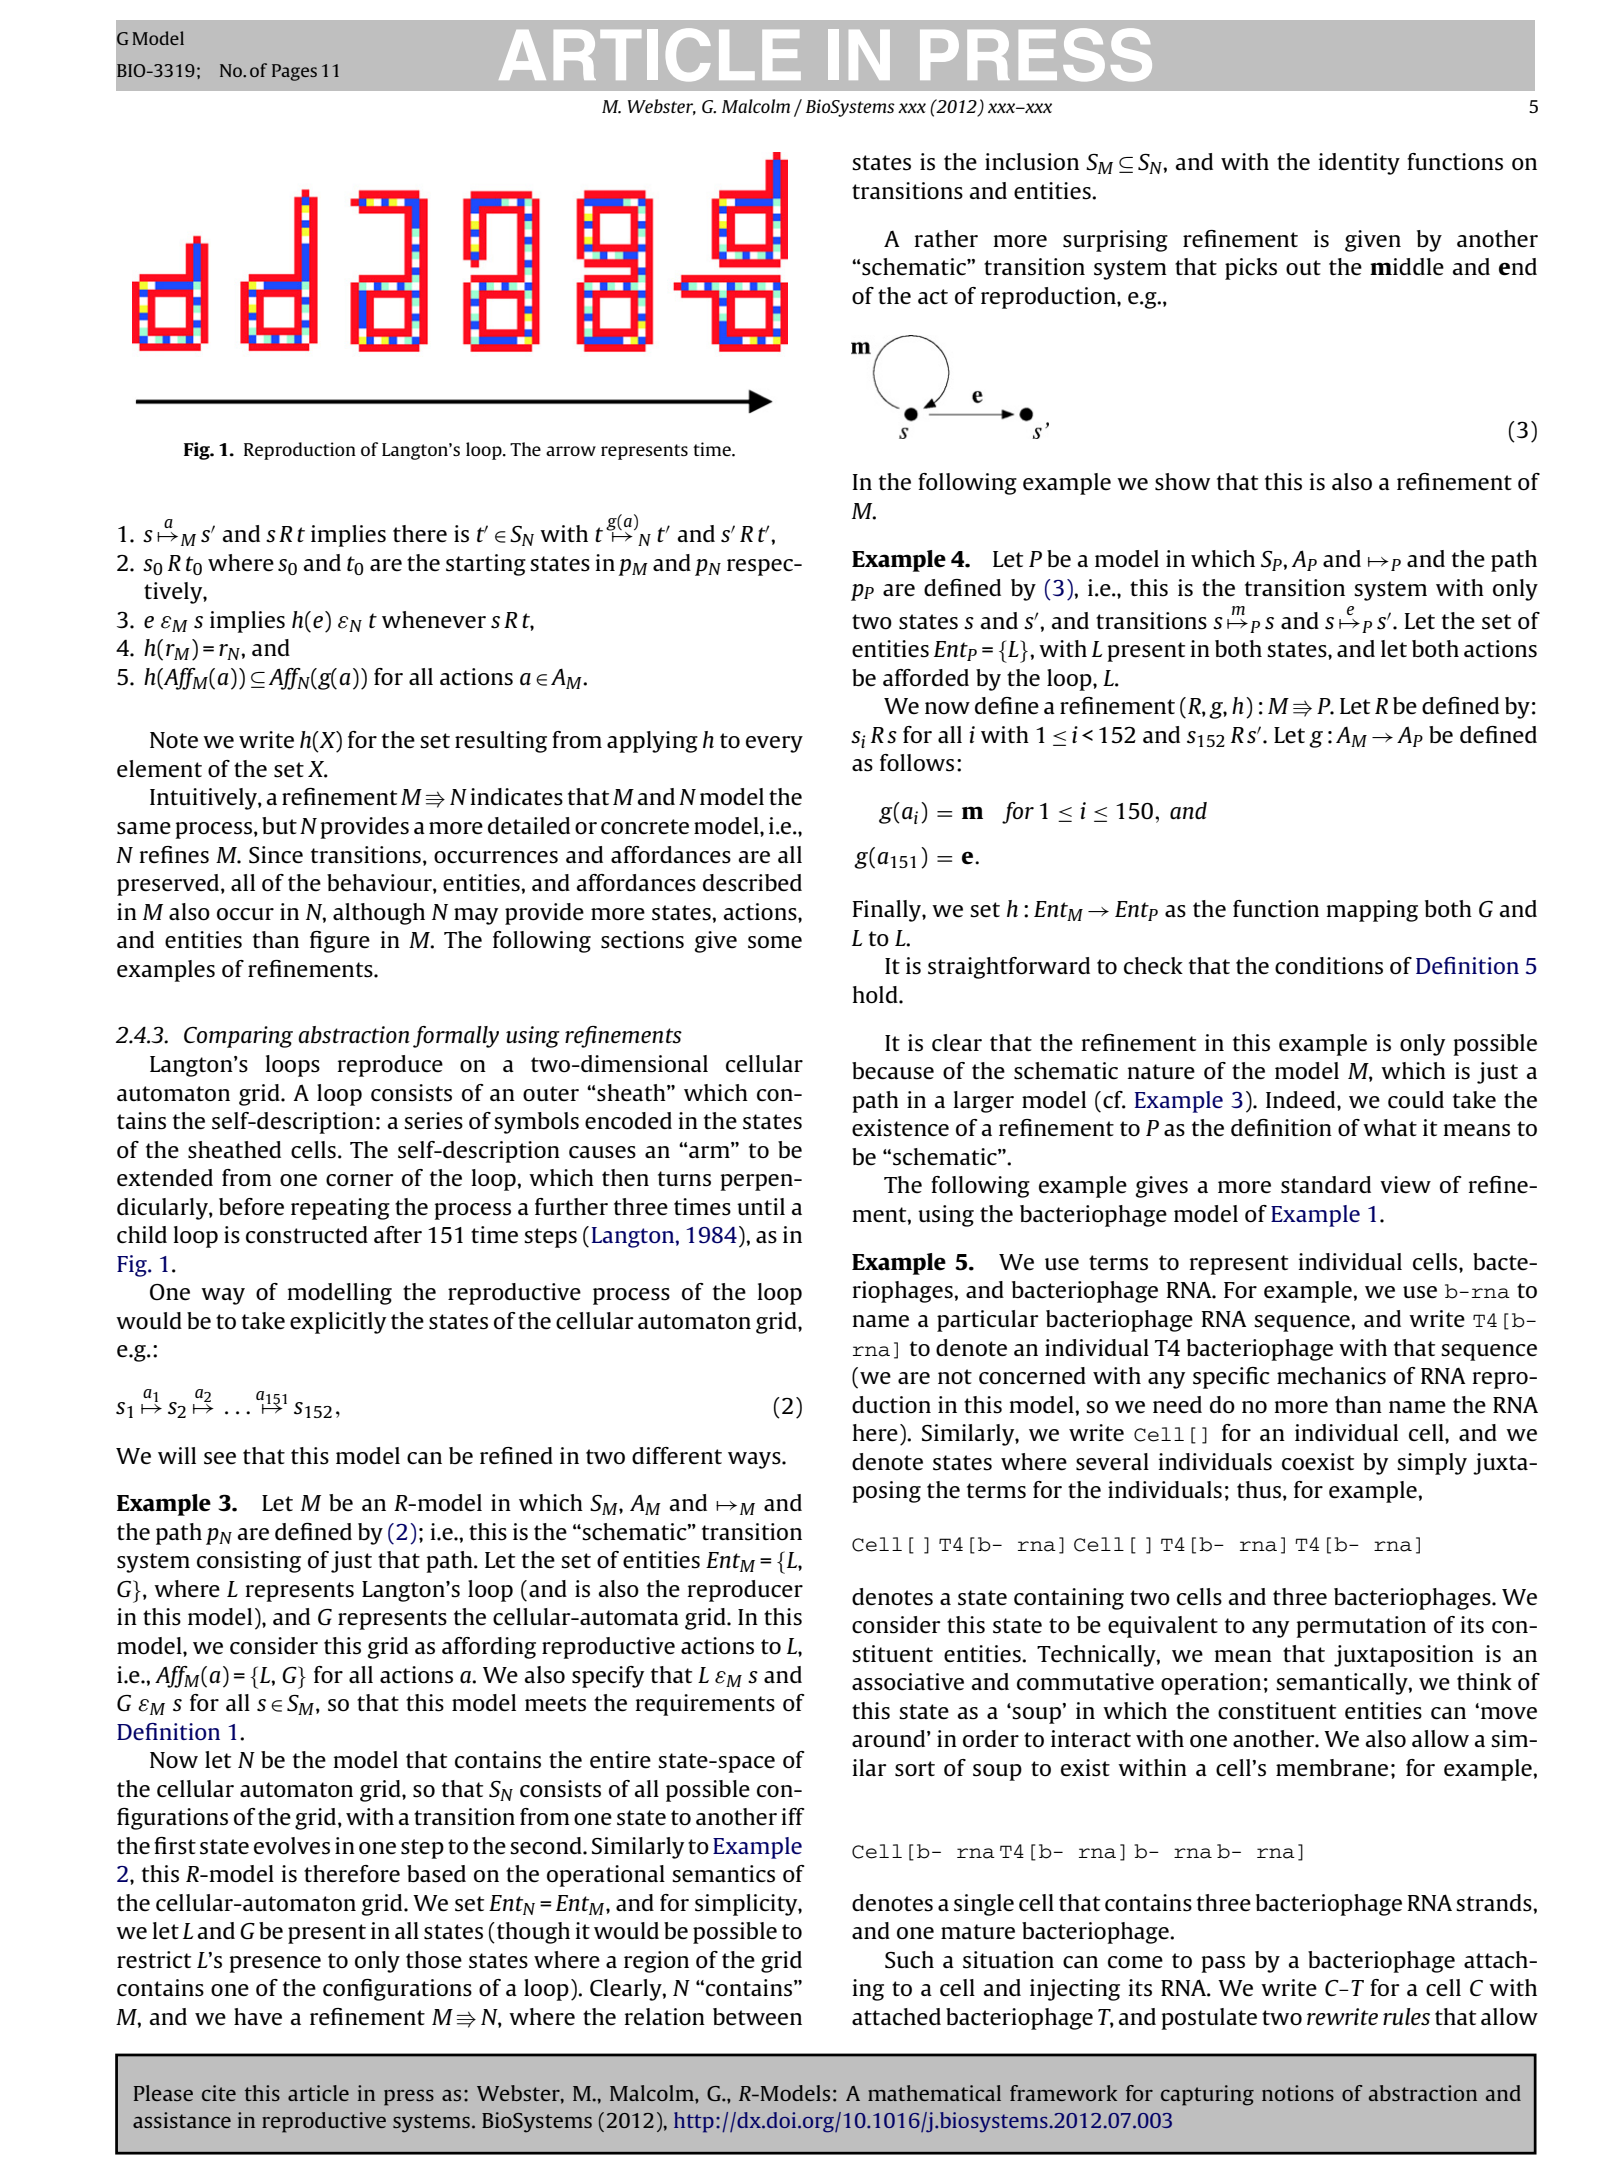 This document has width=1624, height=2165. Describe the element at coordinates (1359, 164) in the document. I see `identity` at that location.
